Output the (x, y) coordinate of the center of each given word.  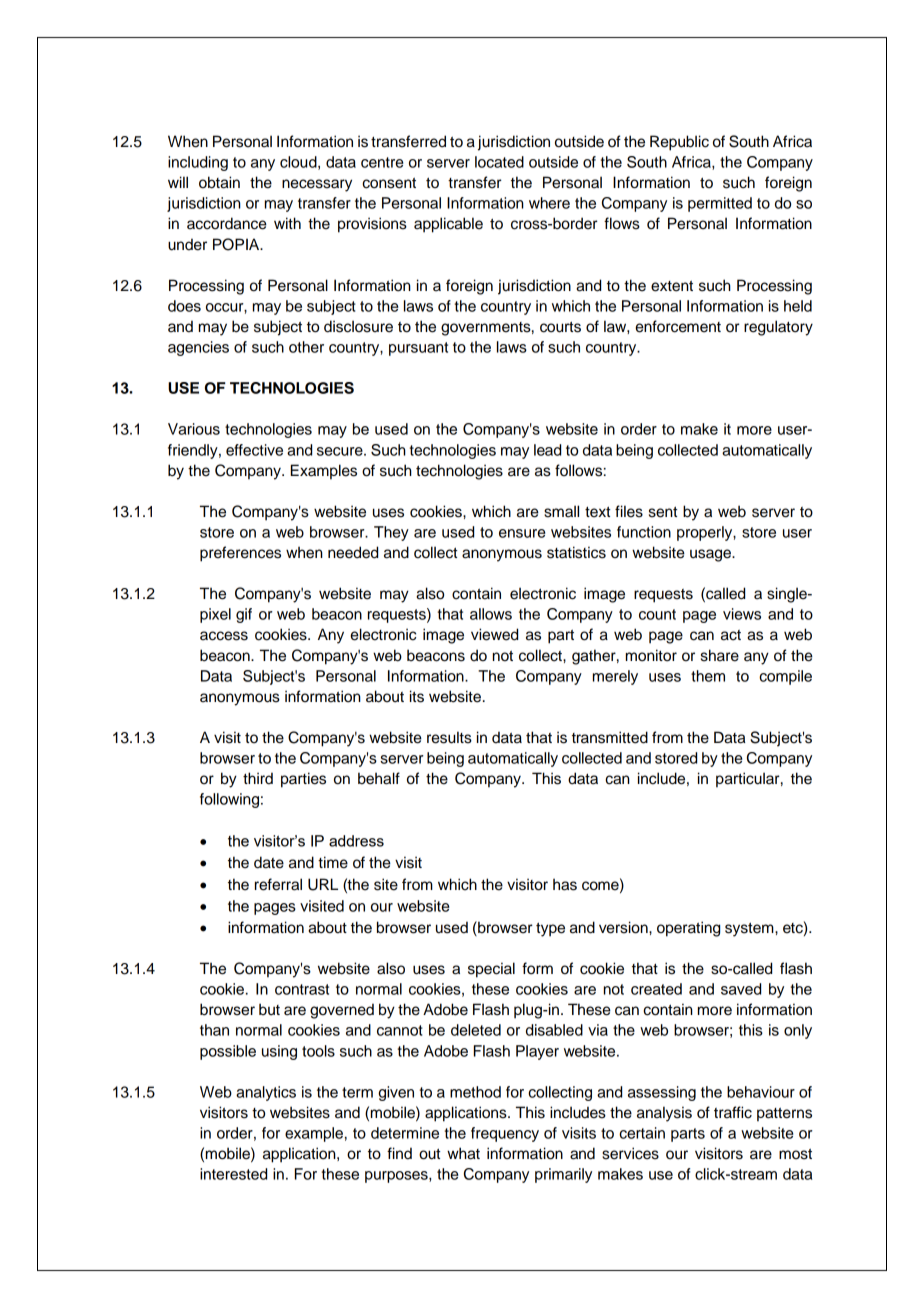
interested (233, 1174)
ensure (522, 533)
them (708, 676)
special (491, 970)
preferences (240, 554)
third (258, 778)
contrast (302, 989)
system (750, 929)
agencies (198, 348)
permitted (720, 204)
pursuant (418, 349)
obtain (219, 182)
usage (711, 555)
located (499, 162)
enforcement (678, 326)
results (449, 737)
